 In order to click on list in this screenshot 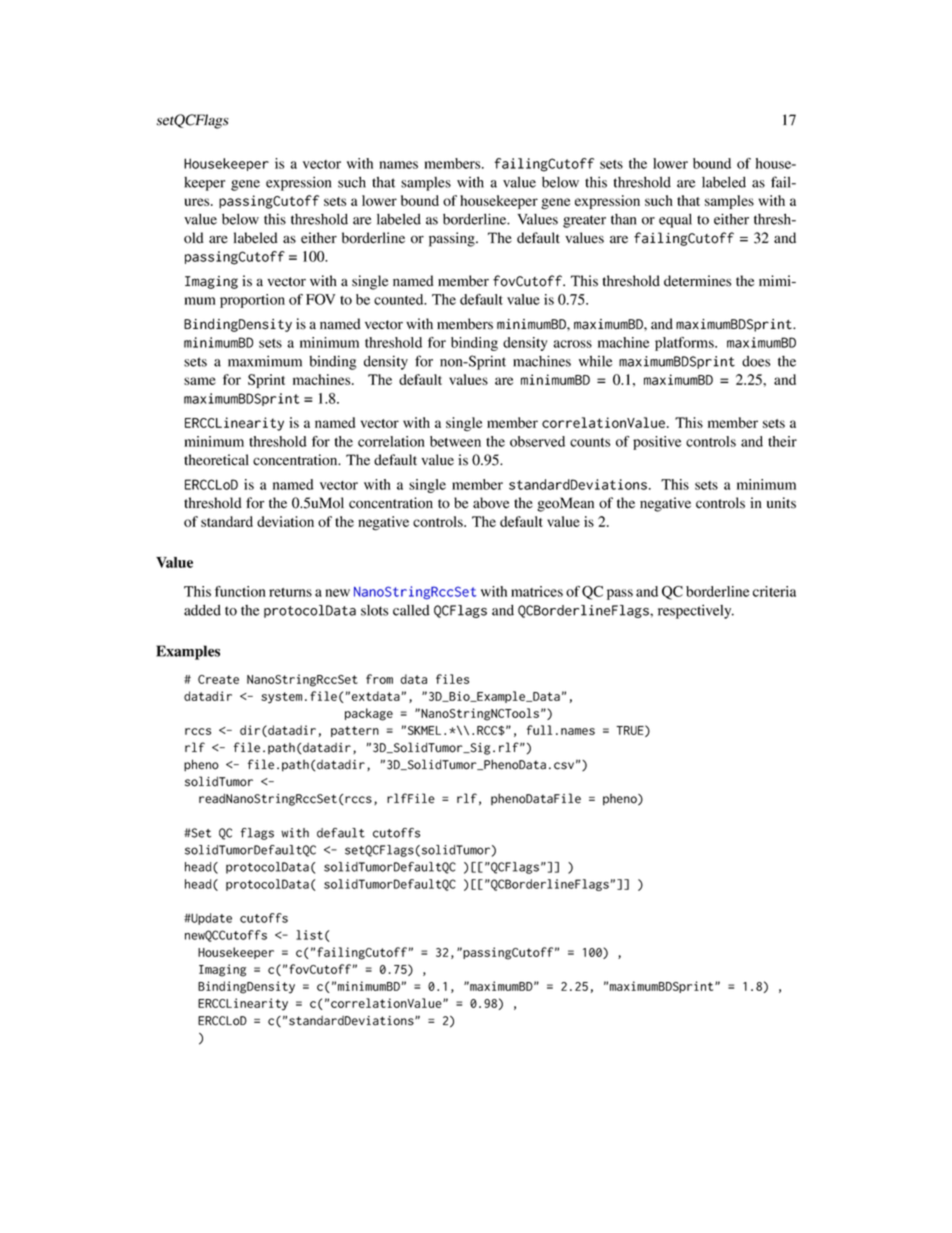, I will do `click(309, 935)`.
